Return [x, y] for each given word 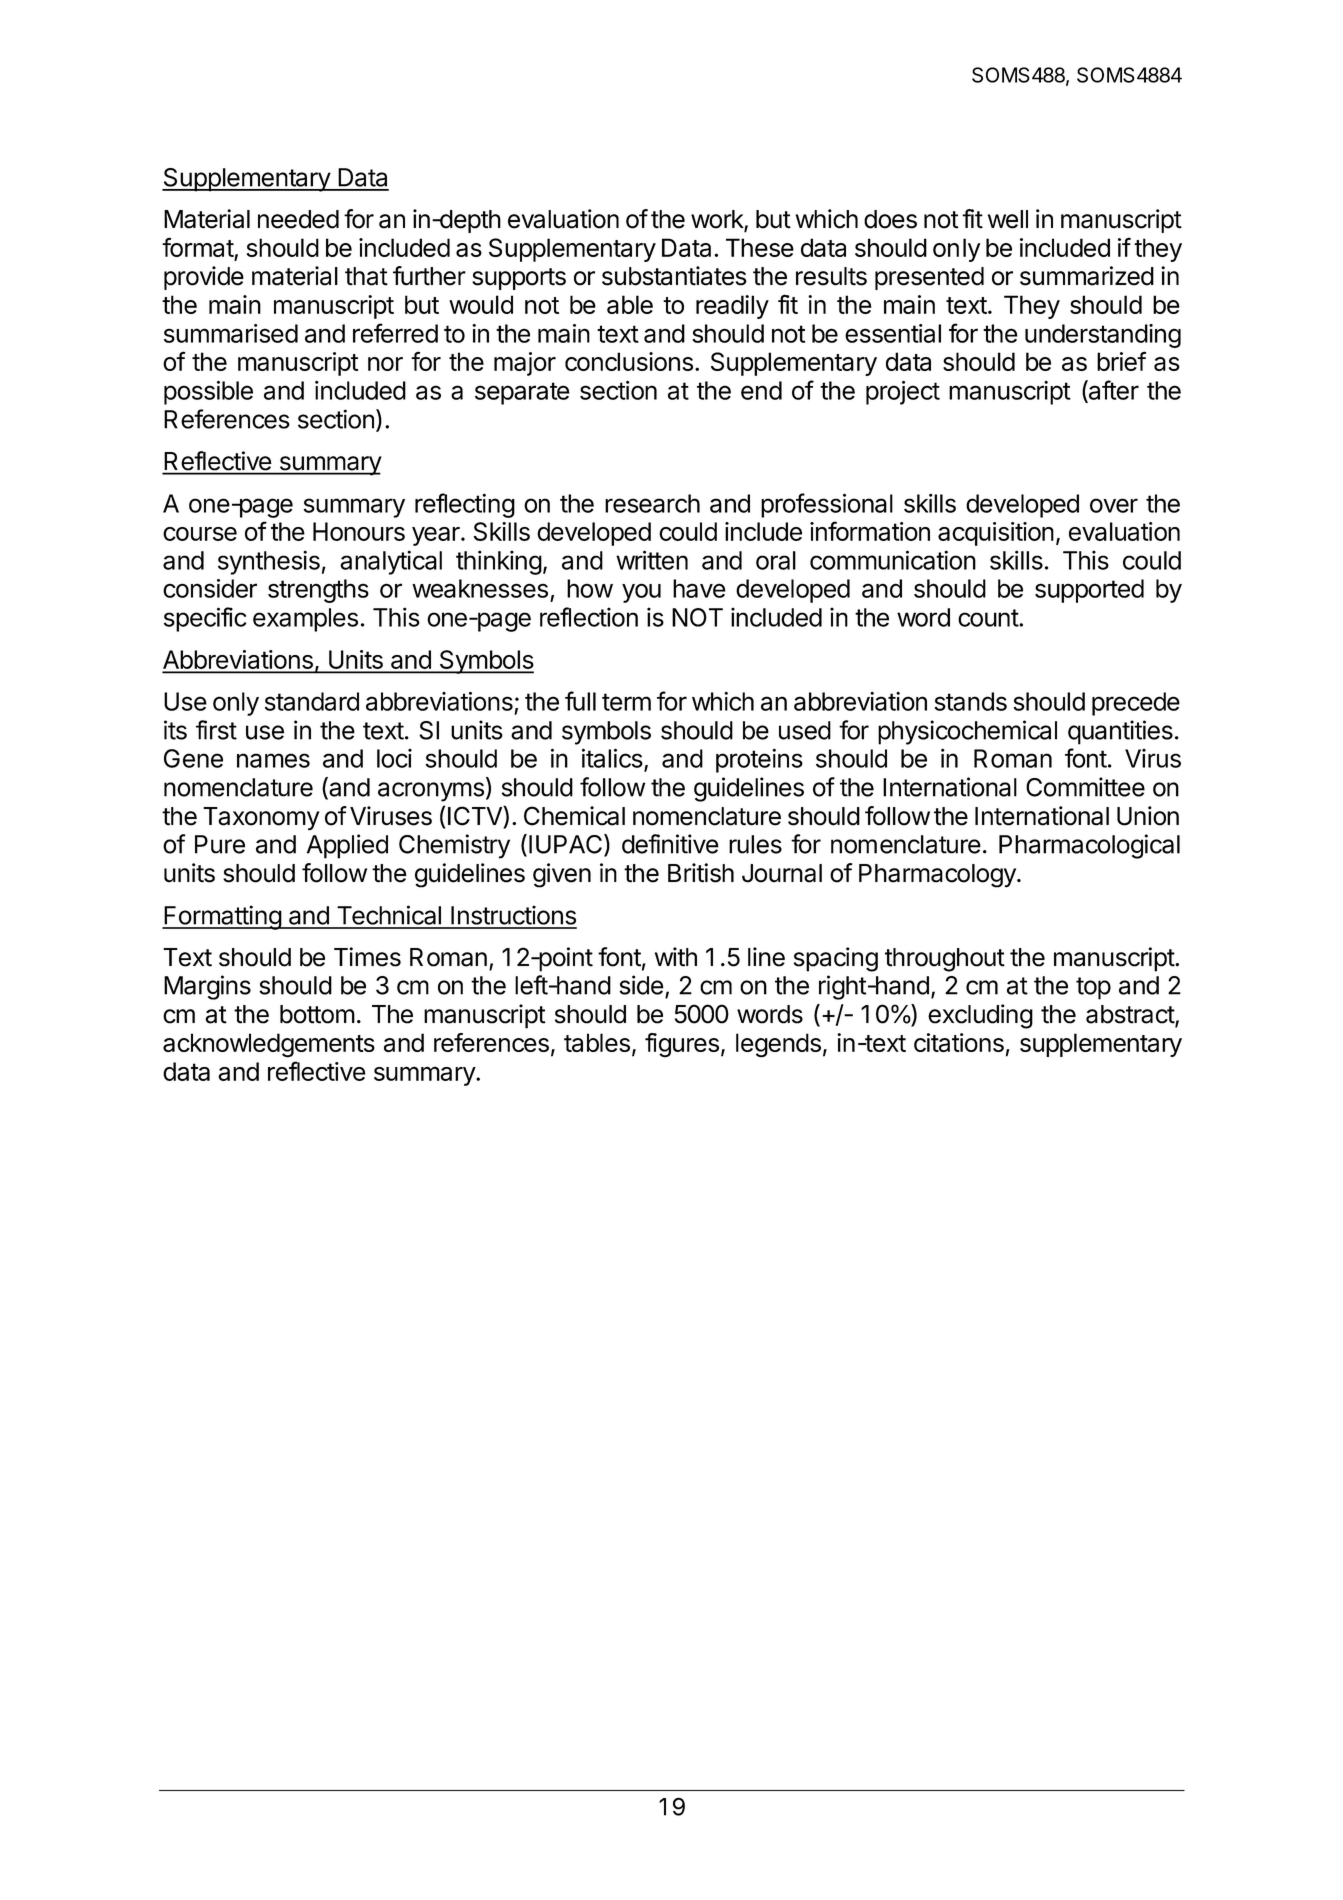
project [903, 393]
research [652, 503]
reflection [589, 617]
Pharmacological [1089, 846]
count [989, 618]
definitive [670, 844]
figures [682, 1045]
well [1008, 219]
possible [208, 393]
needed [298, 219]
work [718, 220]
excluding [980, 1016]
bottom [317, 1014]
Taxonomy [261, 819]
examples [305, 620]
